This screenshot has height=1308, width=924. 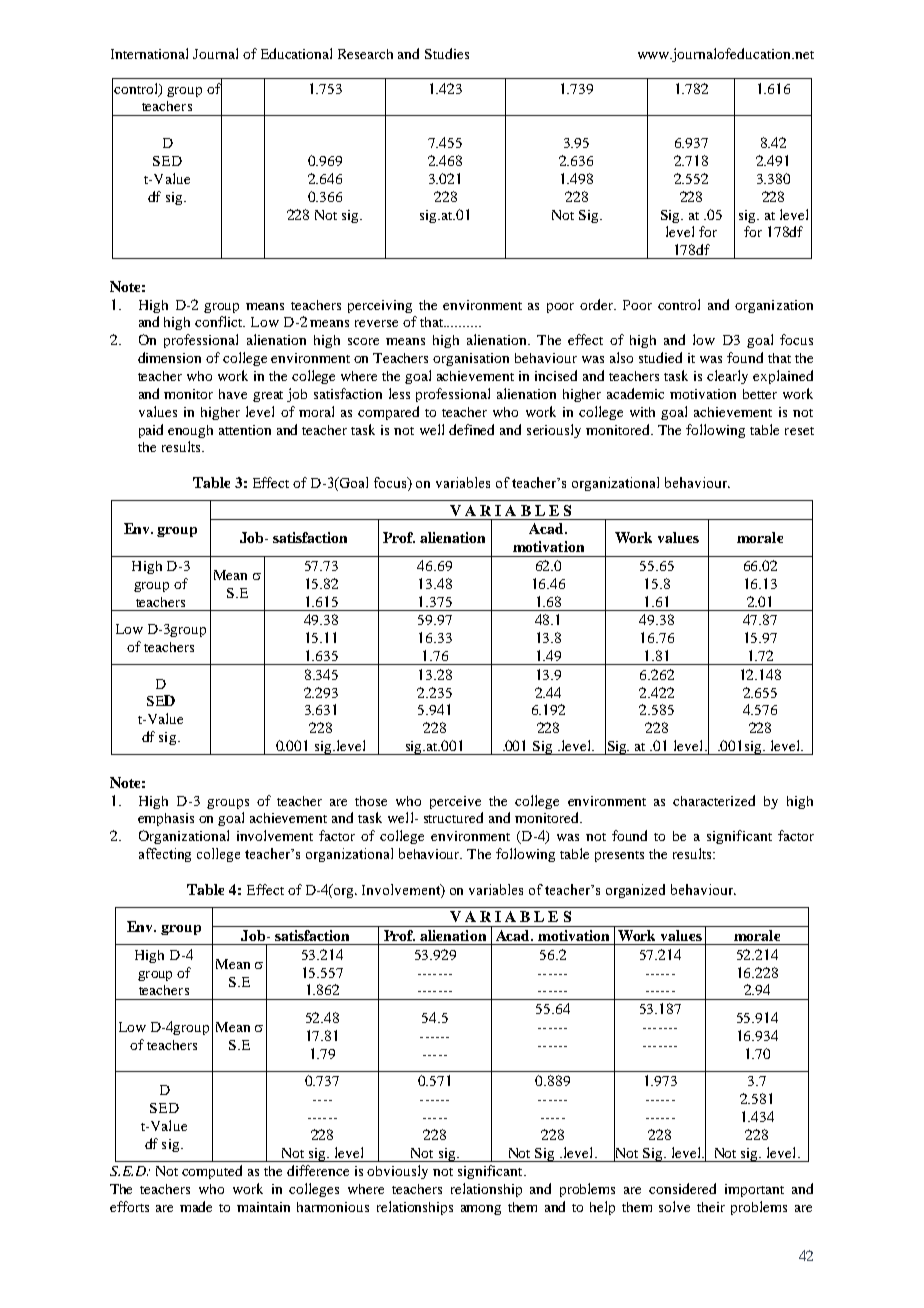 What do you see at coordinates (166, 819) in the screenshot?
I see `emphasis` at bounding box center [166, 819].
